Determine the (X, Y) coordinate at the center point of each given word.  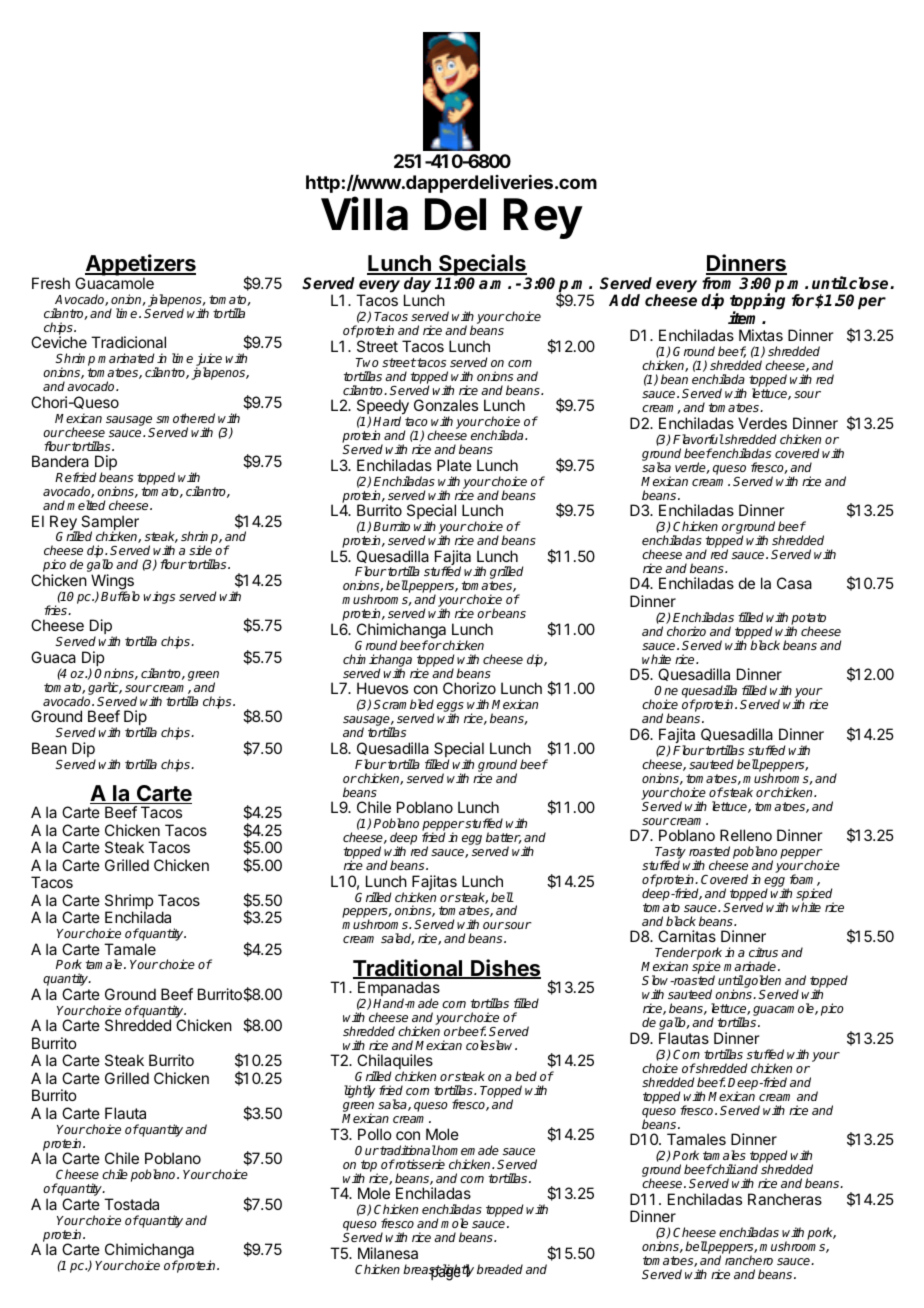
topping (757, 303)
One (666, 690)
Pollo (375, 1134)
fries (57, 610)
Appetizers (139, 266)
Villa (364, 213)
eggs (450, 708)
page (445, 1274)
